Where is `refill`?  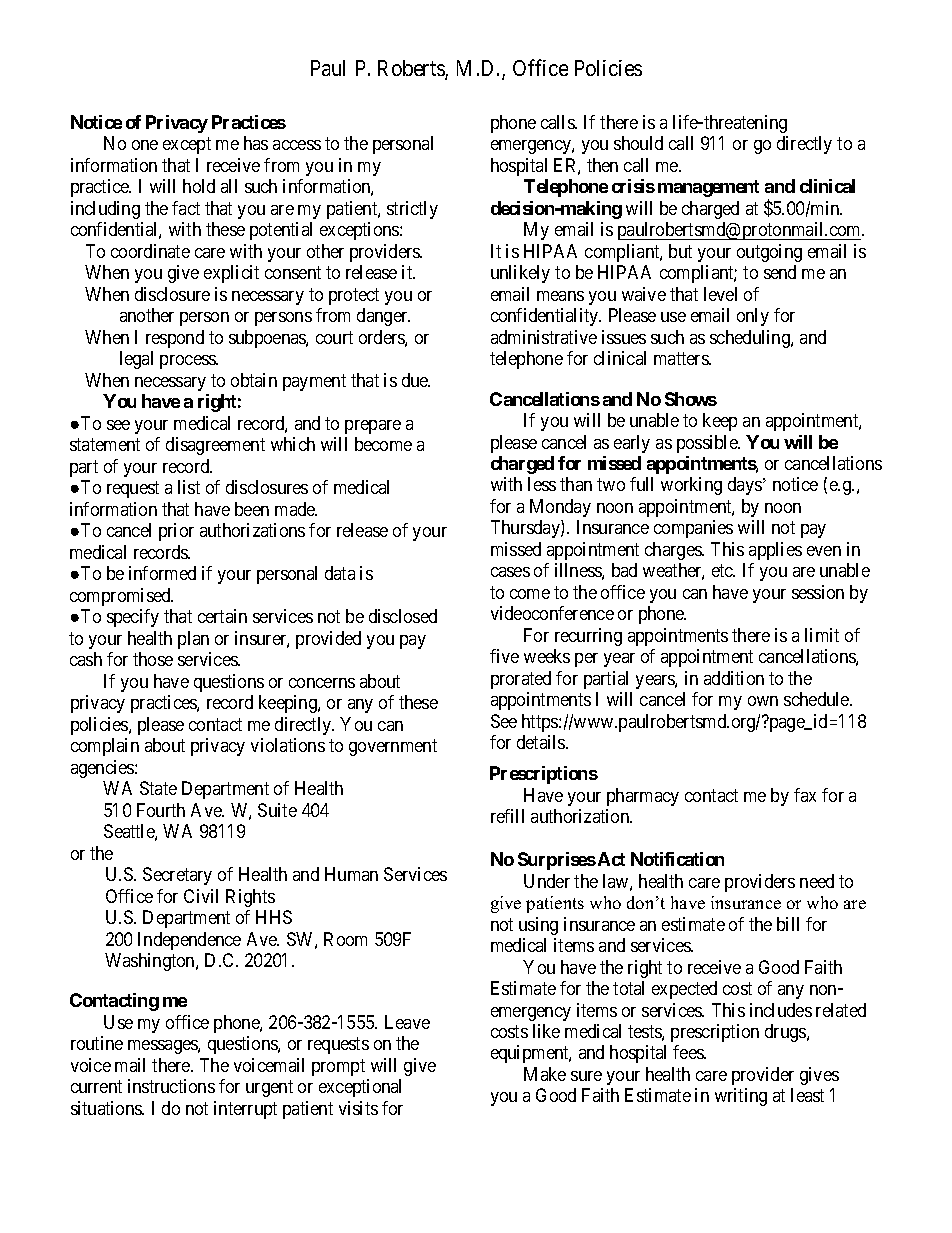 refill is located at coordinates (507, 816).
